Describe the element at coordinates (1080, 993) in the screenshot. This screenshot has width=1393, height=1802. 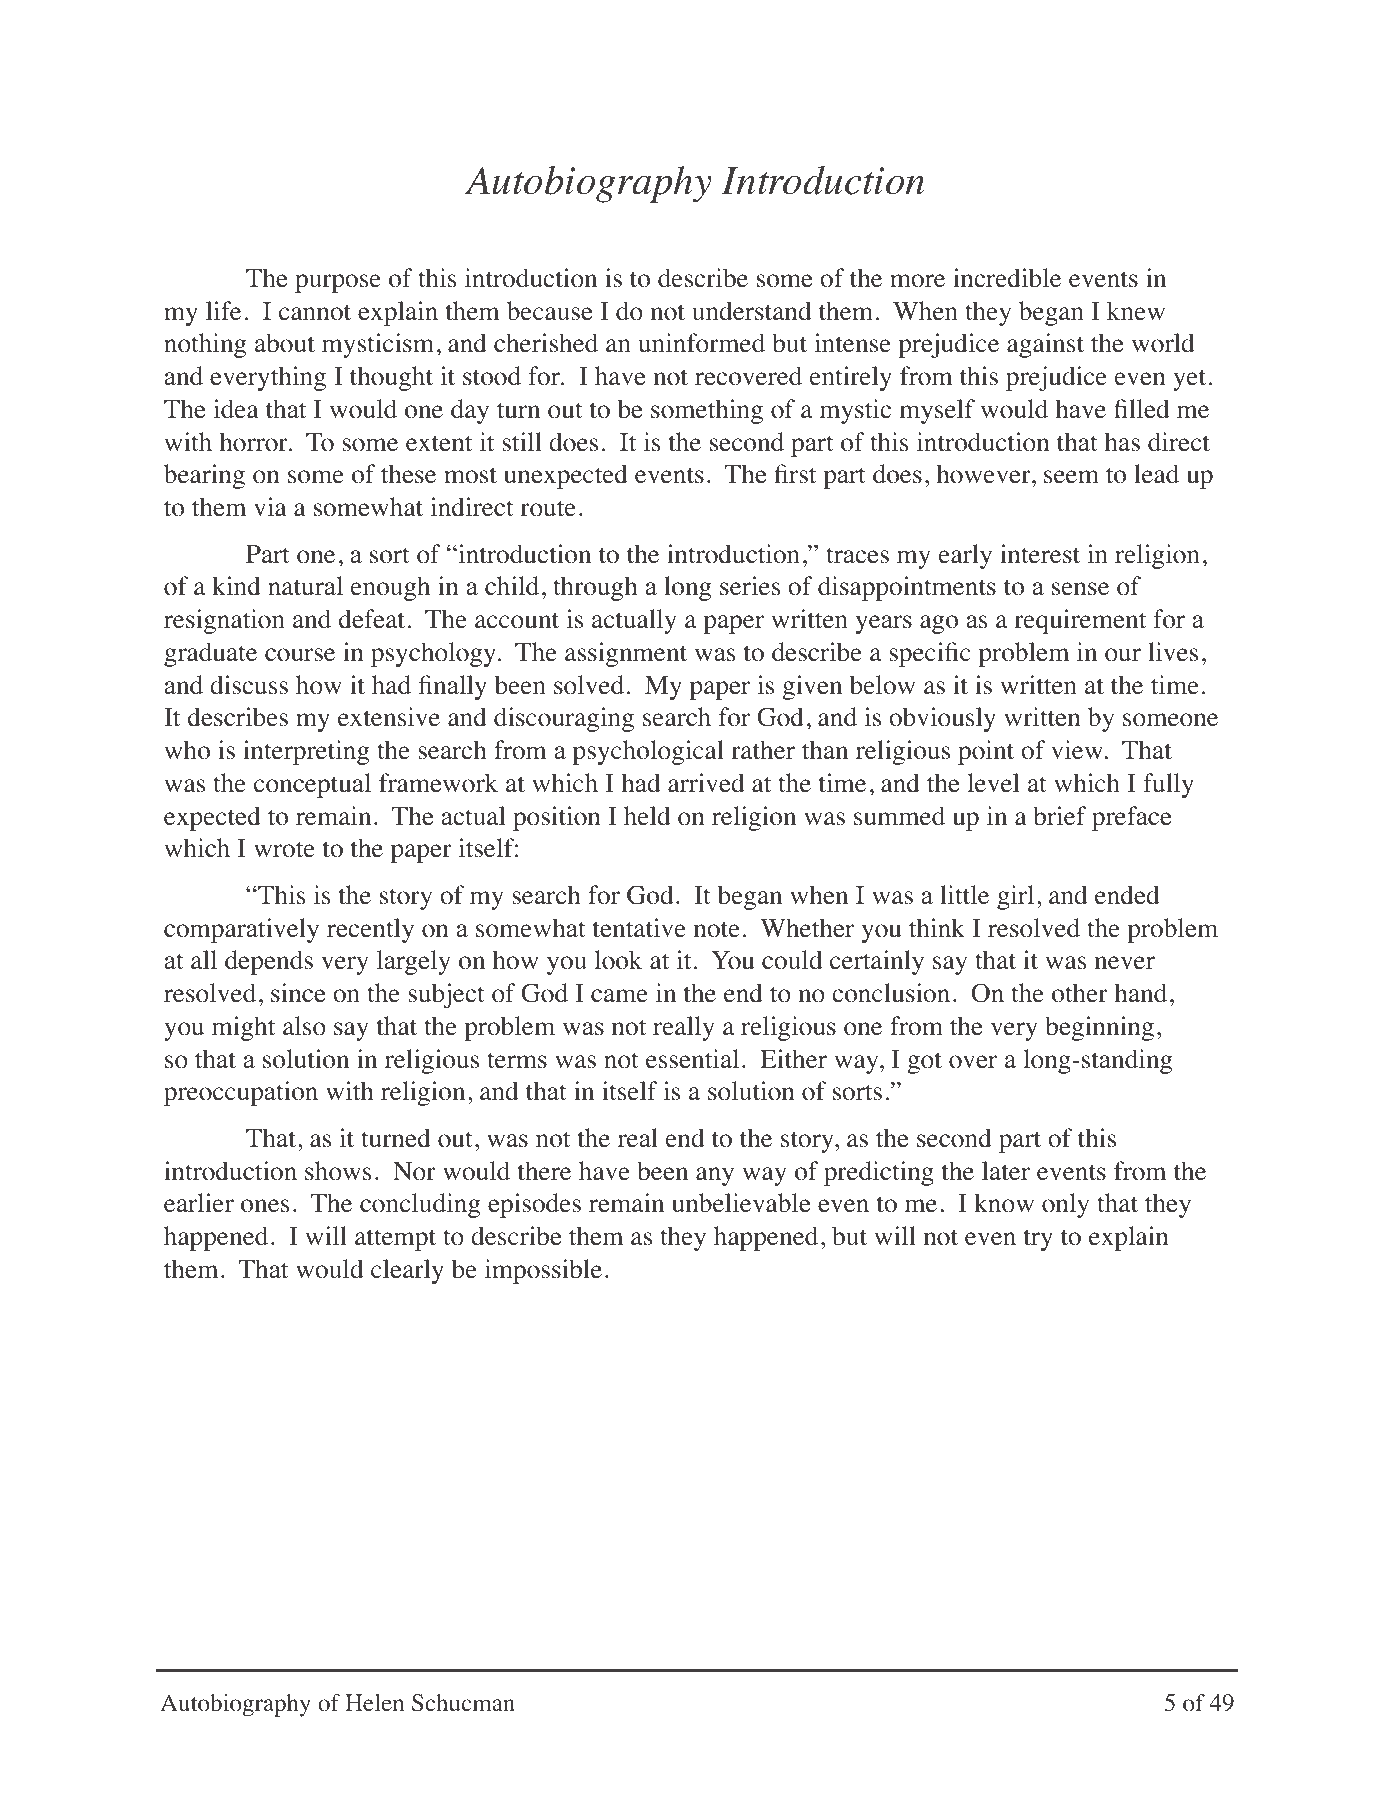
I see `other` at that location.
